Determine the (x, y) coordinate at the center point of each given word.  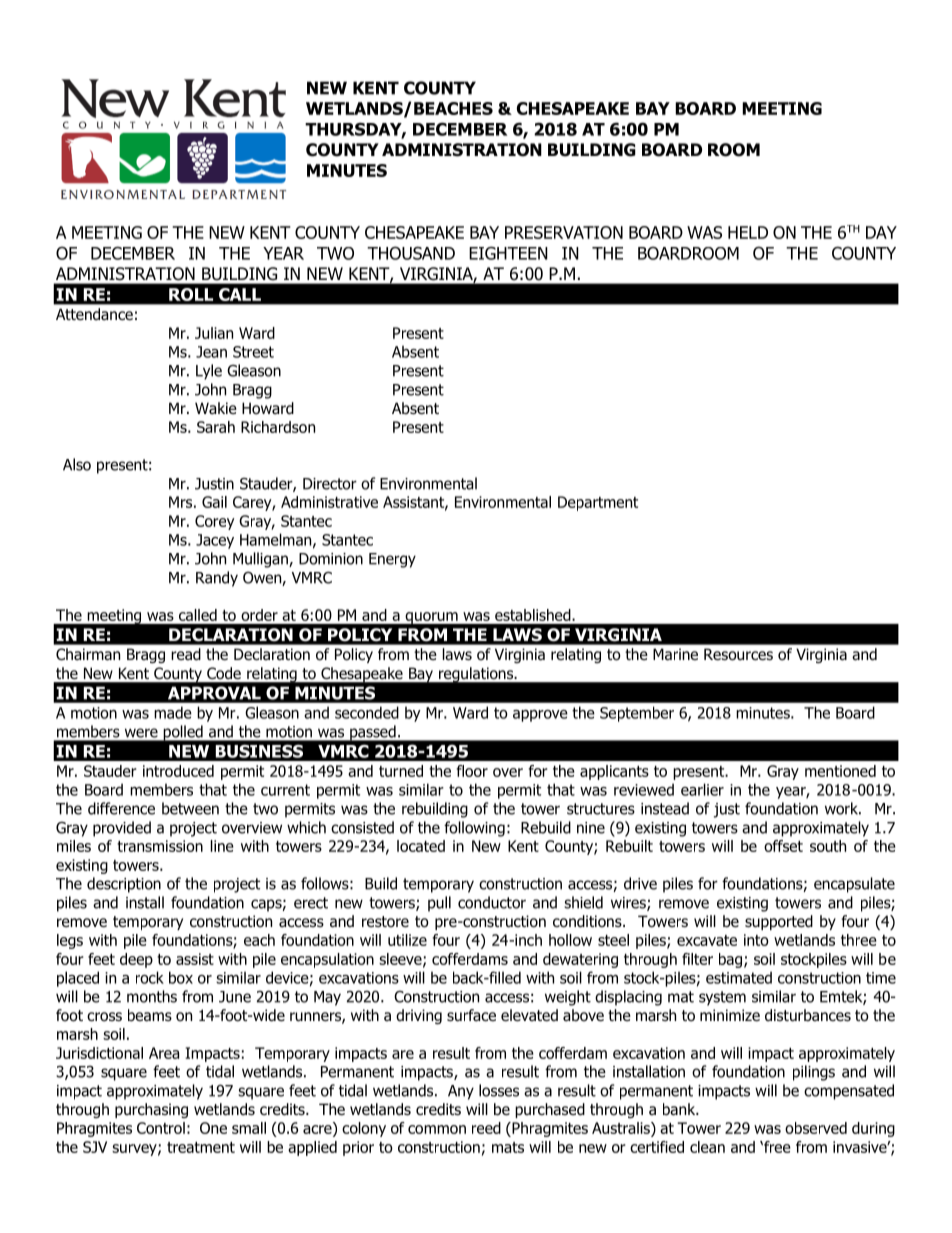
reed (486, 1128)
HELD (748, 232)
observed (816, 1128)
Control (161, 1128)
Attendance (94, 314)
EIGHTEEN (508, 253)
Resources (738, 654)
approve (540, 716)
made (173, 712)
